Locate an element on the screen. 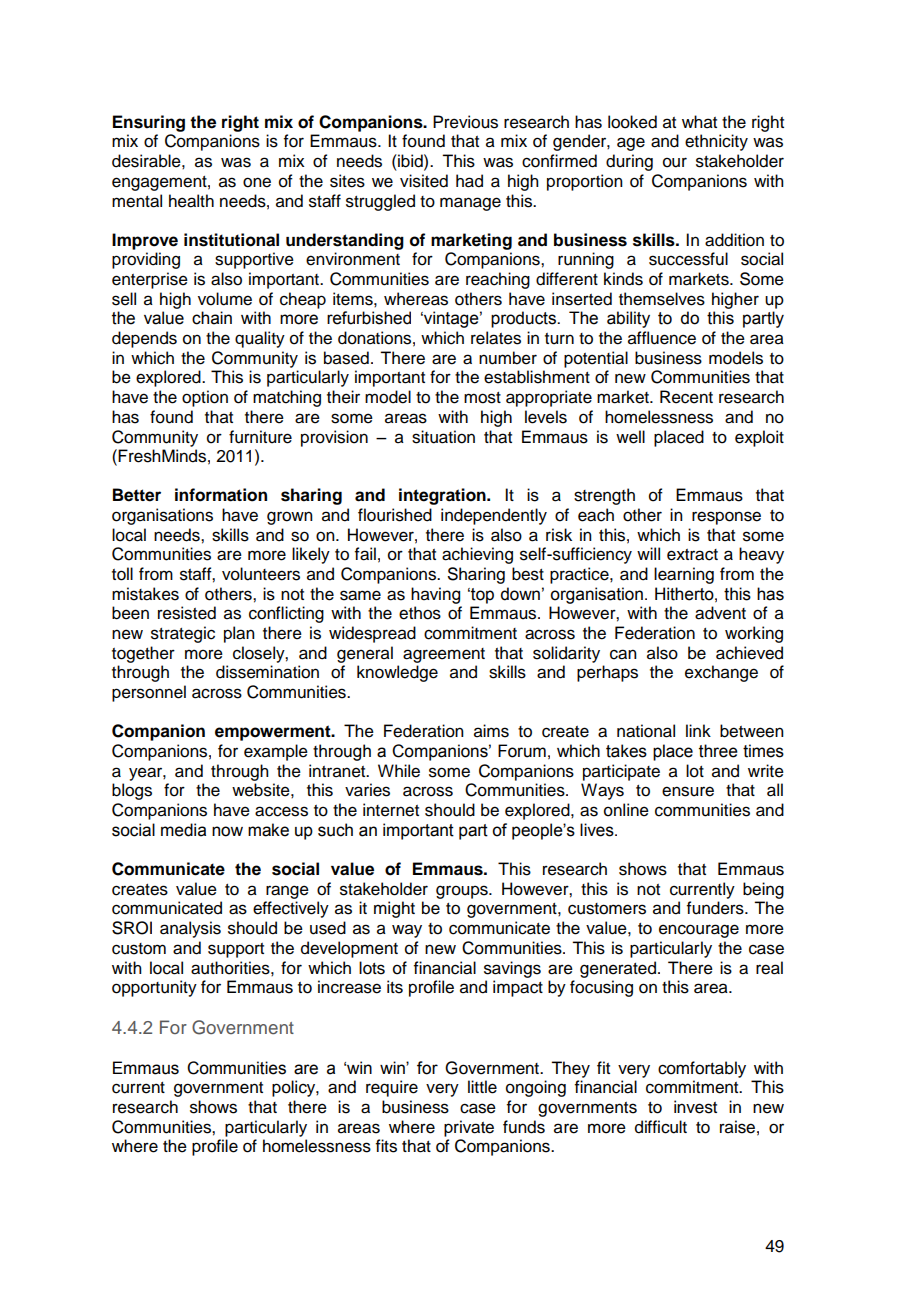  advent is located at coordinates (720, 613).
